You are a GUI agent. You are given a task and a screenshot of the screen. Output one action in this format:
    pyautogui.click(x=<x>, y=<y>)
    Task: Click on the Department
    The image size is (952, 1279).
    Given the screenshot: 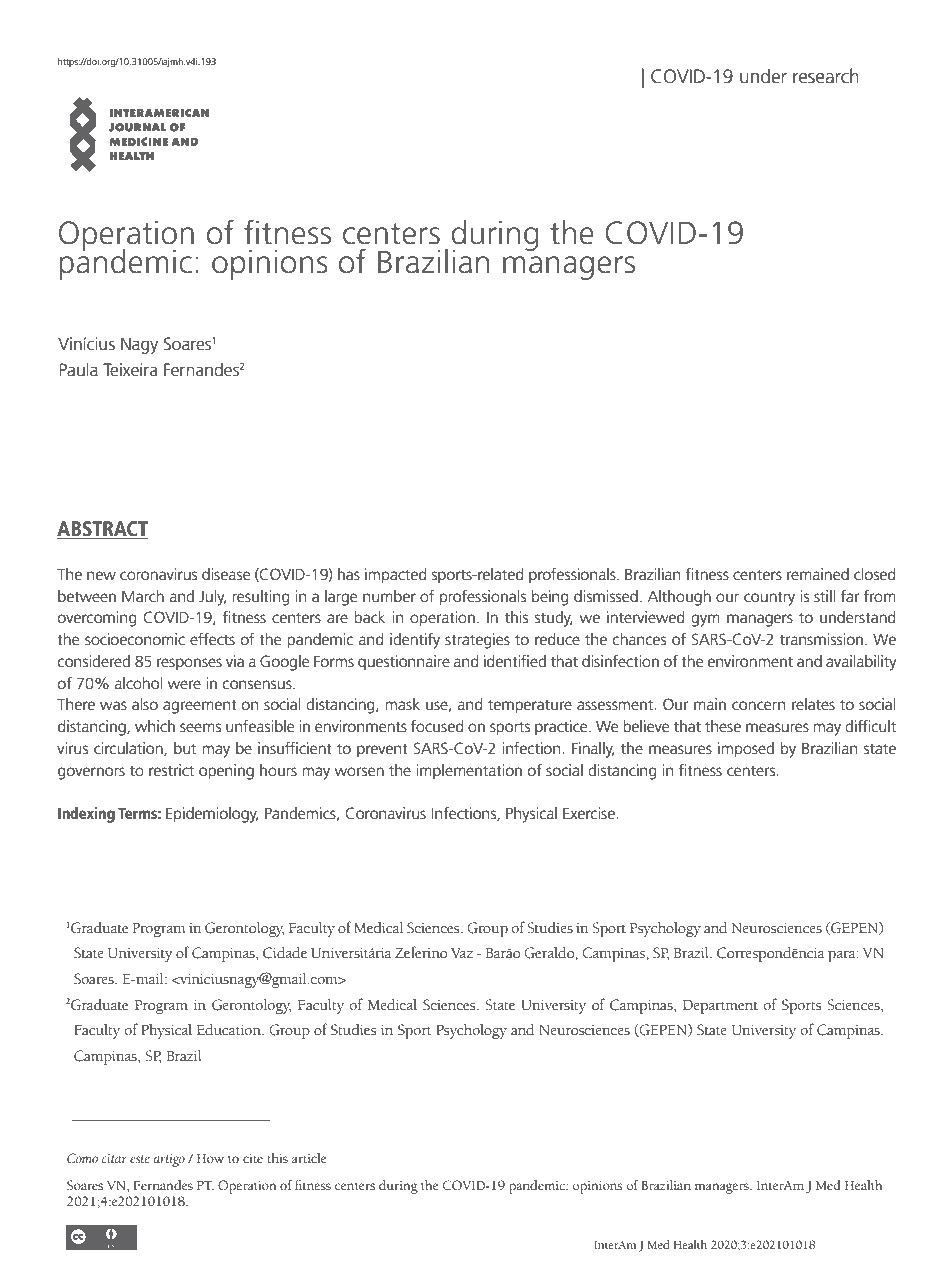 What is the action you would take?
    pyautogui.click(x=720, y=1007)
